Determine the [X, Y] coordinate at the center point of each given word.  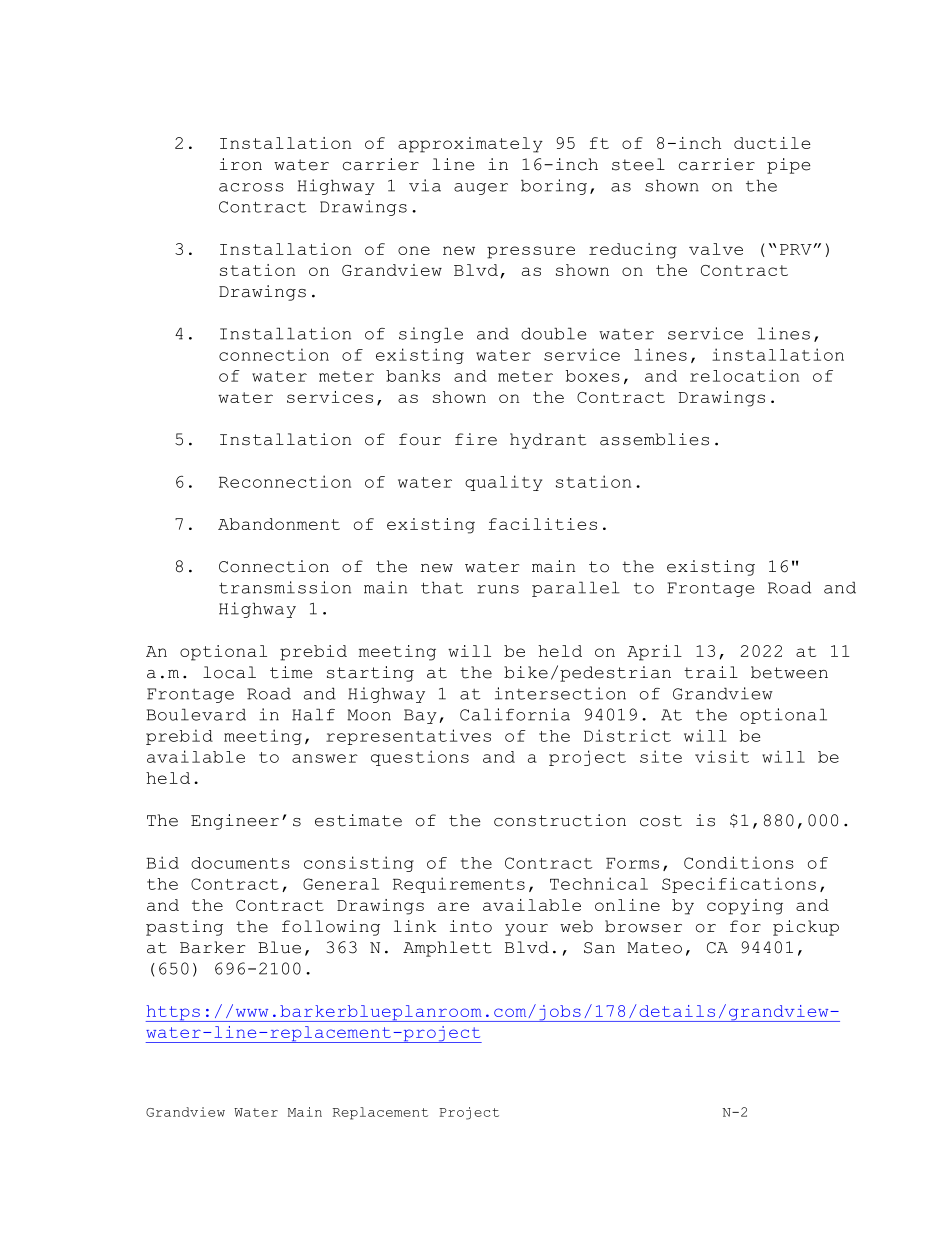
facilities [543, 524]
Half [313, 714]
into [471, 926]
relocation [744, 375]
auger [481, 189]
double [553, 333]
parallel [576, 589]
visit [722, 756]
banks [413, 376]
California [515, 714]
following [331, 928]
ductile [772, 143]
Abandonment [279, 524]
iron [241, 164]
